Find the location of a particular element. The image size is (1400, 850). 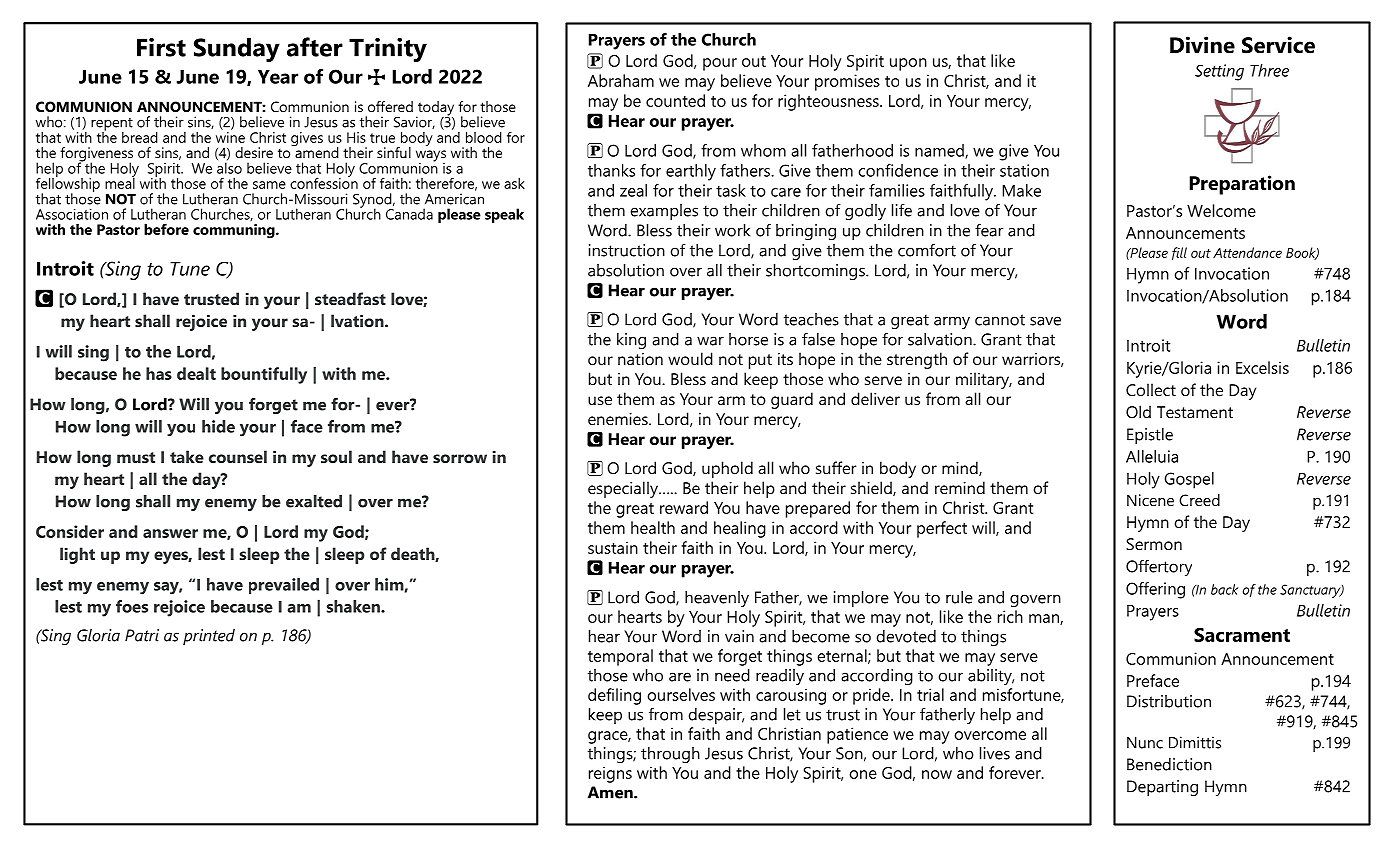

hide is located at coordinates (218, 426).
